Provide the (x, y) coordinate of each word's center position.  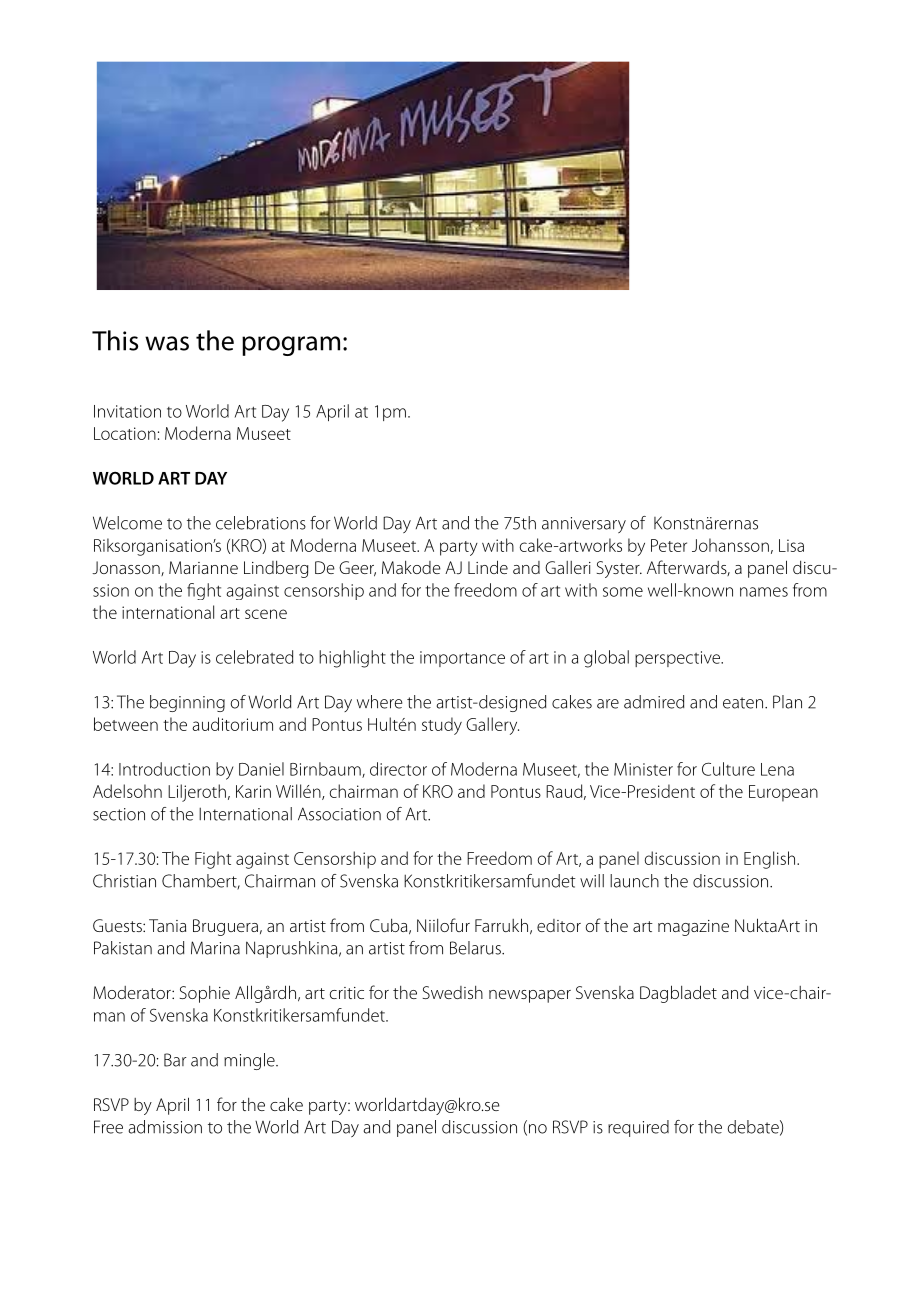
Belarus (476, 948)
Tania (167, 925)
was (167, 343)
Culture (728, 769)
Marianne (203, 567)
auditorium (232, 724)
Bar (175, 1060)
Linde (488, 567)
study (442, 726)
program (291, 346)
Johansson (730, 545)
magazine (693, 928)
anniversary (584, 525)
